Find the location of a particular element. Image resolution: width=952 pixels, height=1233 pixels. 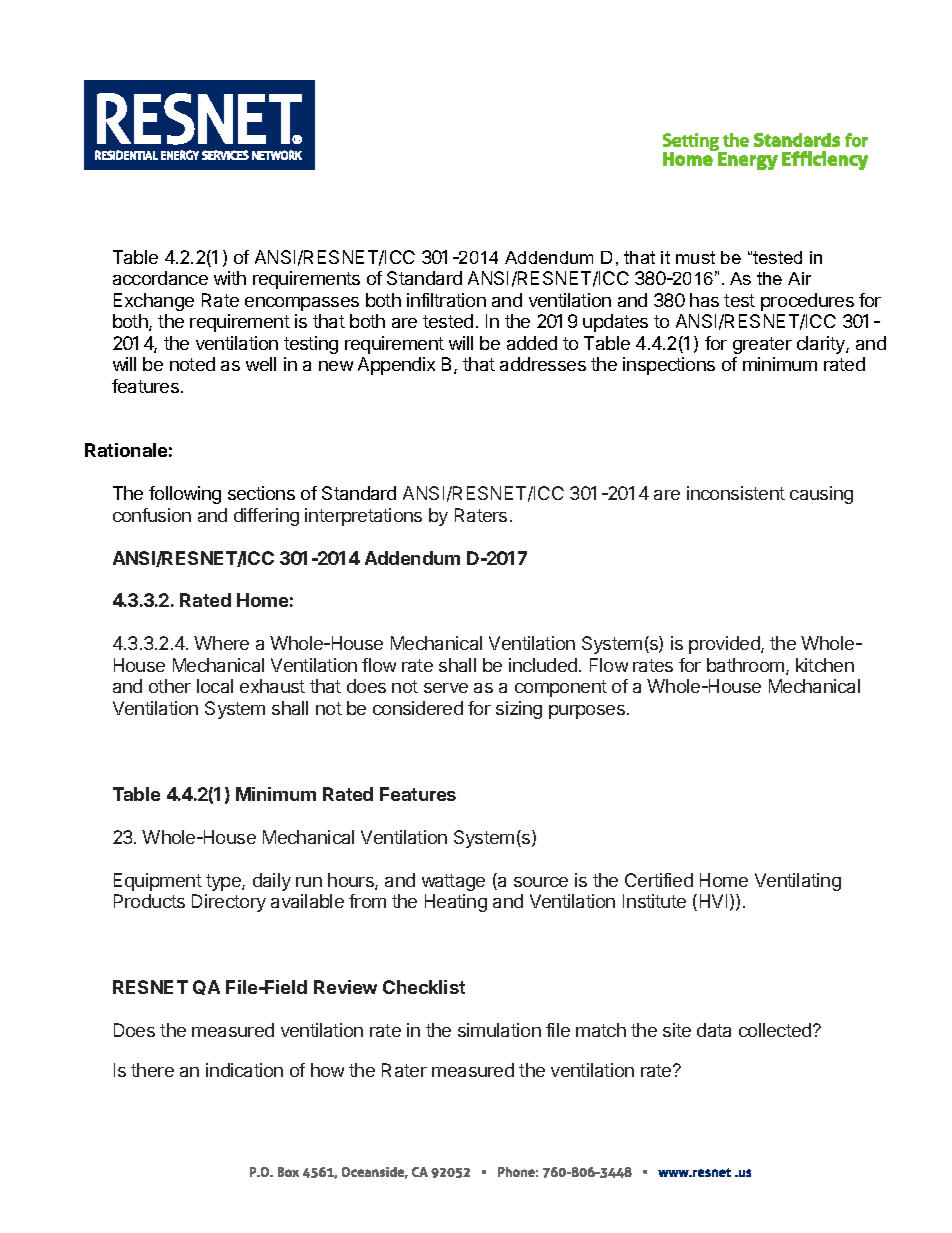

has is located at coordinates (704, 300).
